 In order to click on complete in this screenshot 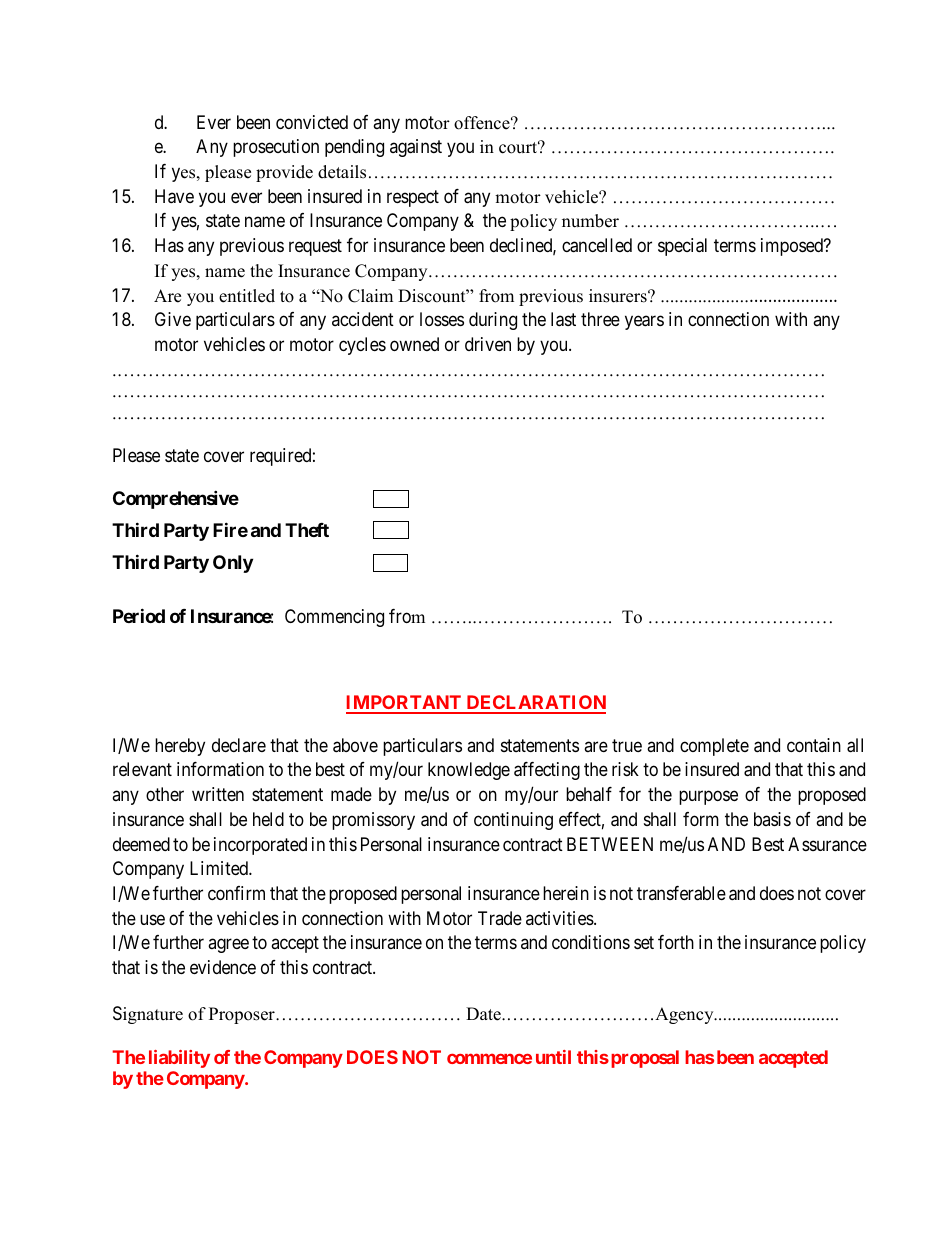, I will do `click(714, 747)`.
